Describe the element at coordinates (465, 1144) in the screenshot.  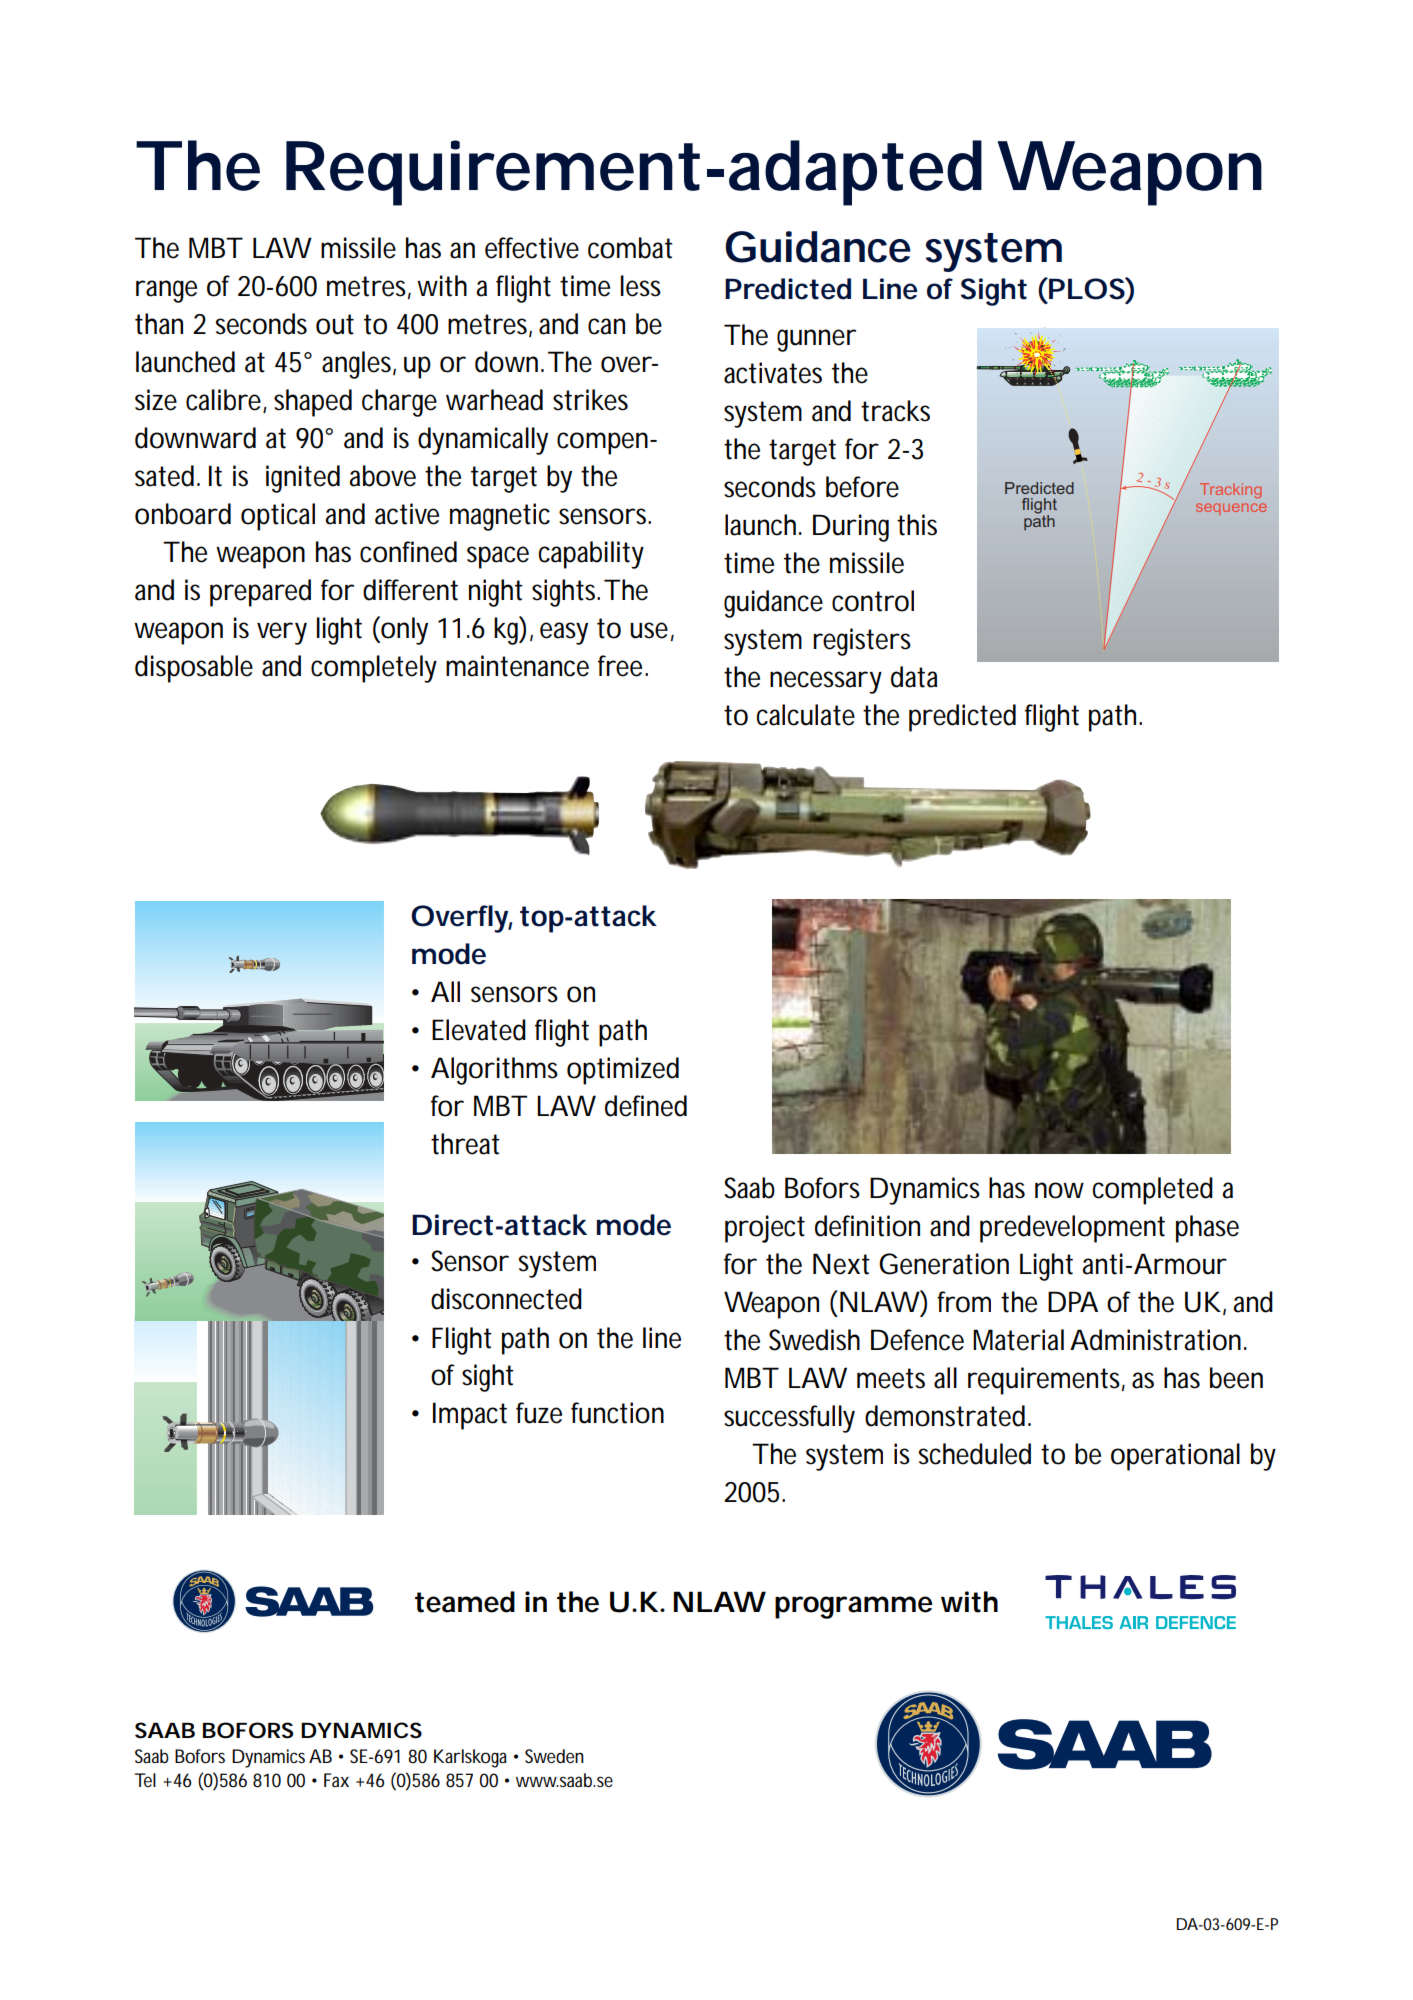
I see `threat` at that location.
